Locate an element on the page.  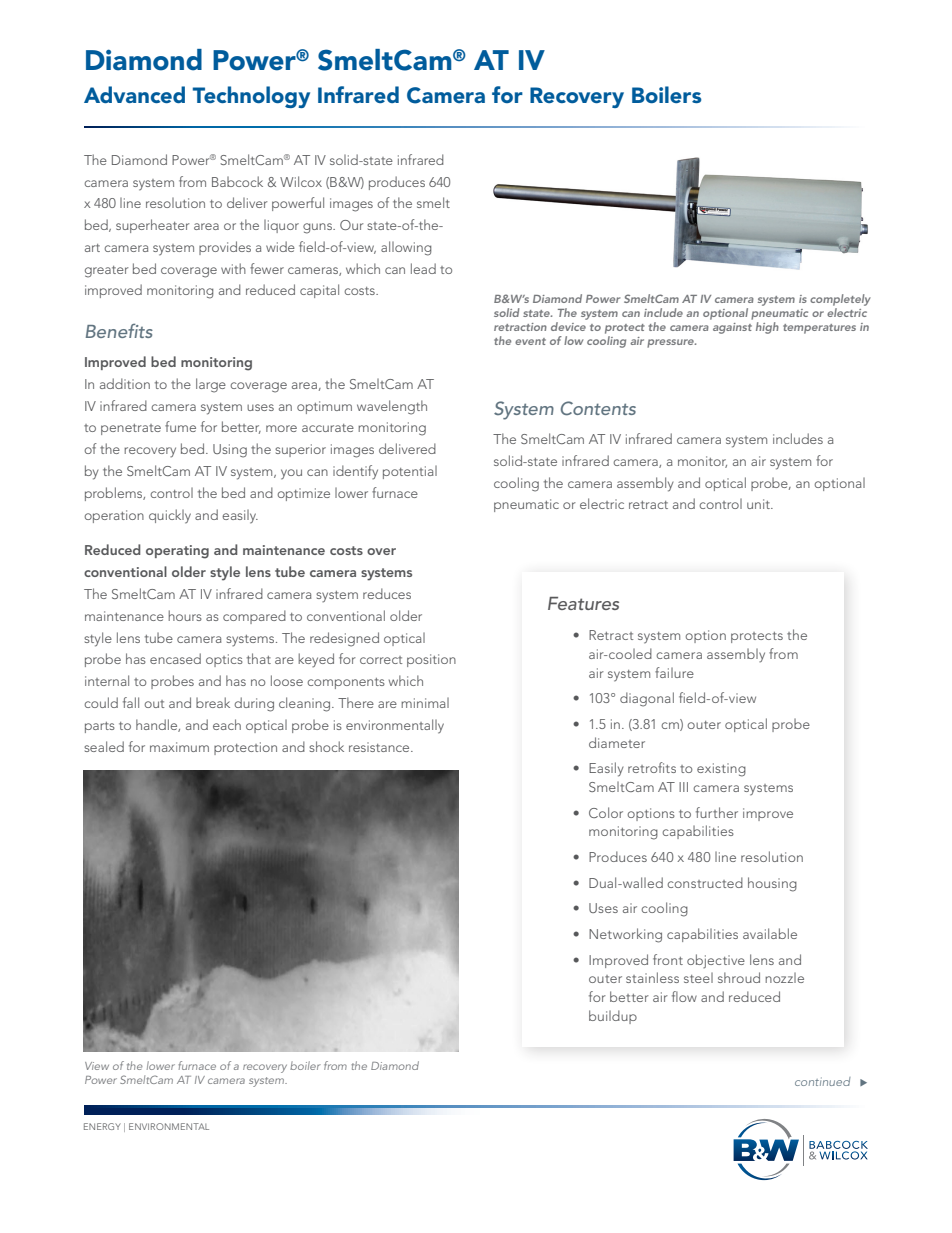
hours is located at coordinates (185, 615).
